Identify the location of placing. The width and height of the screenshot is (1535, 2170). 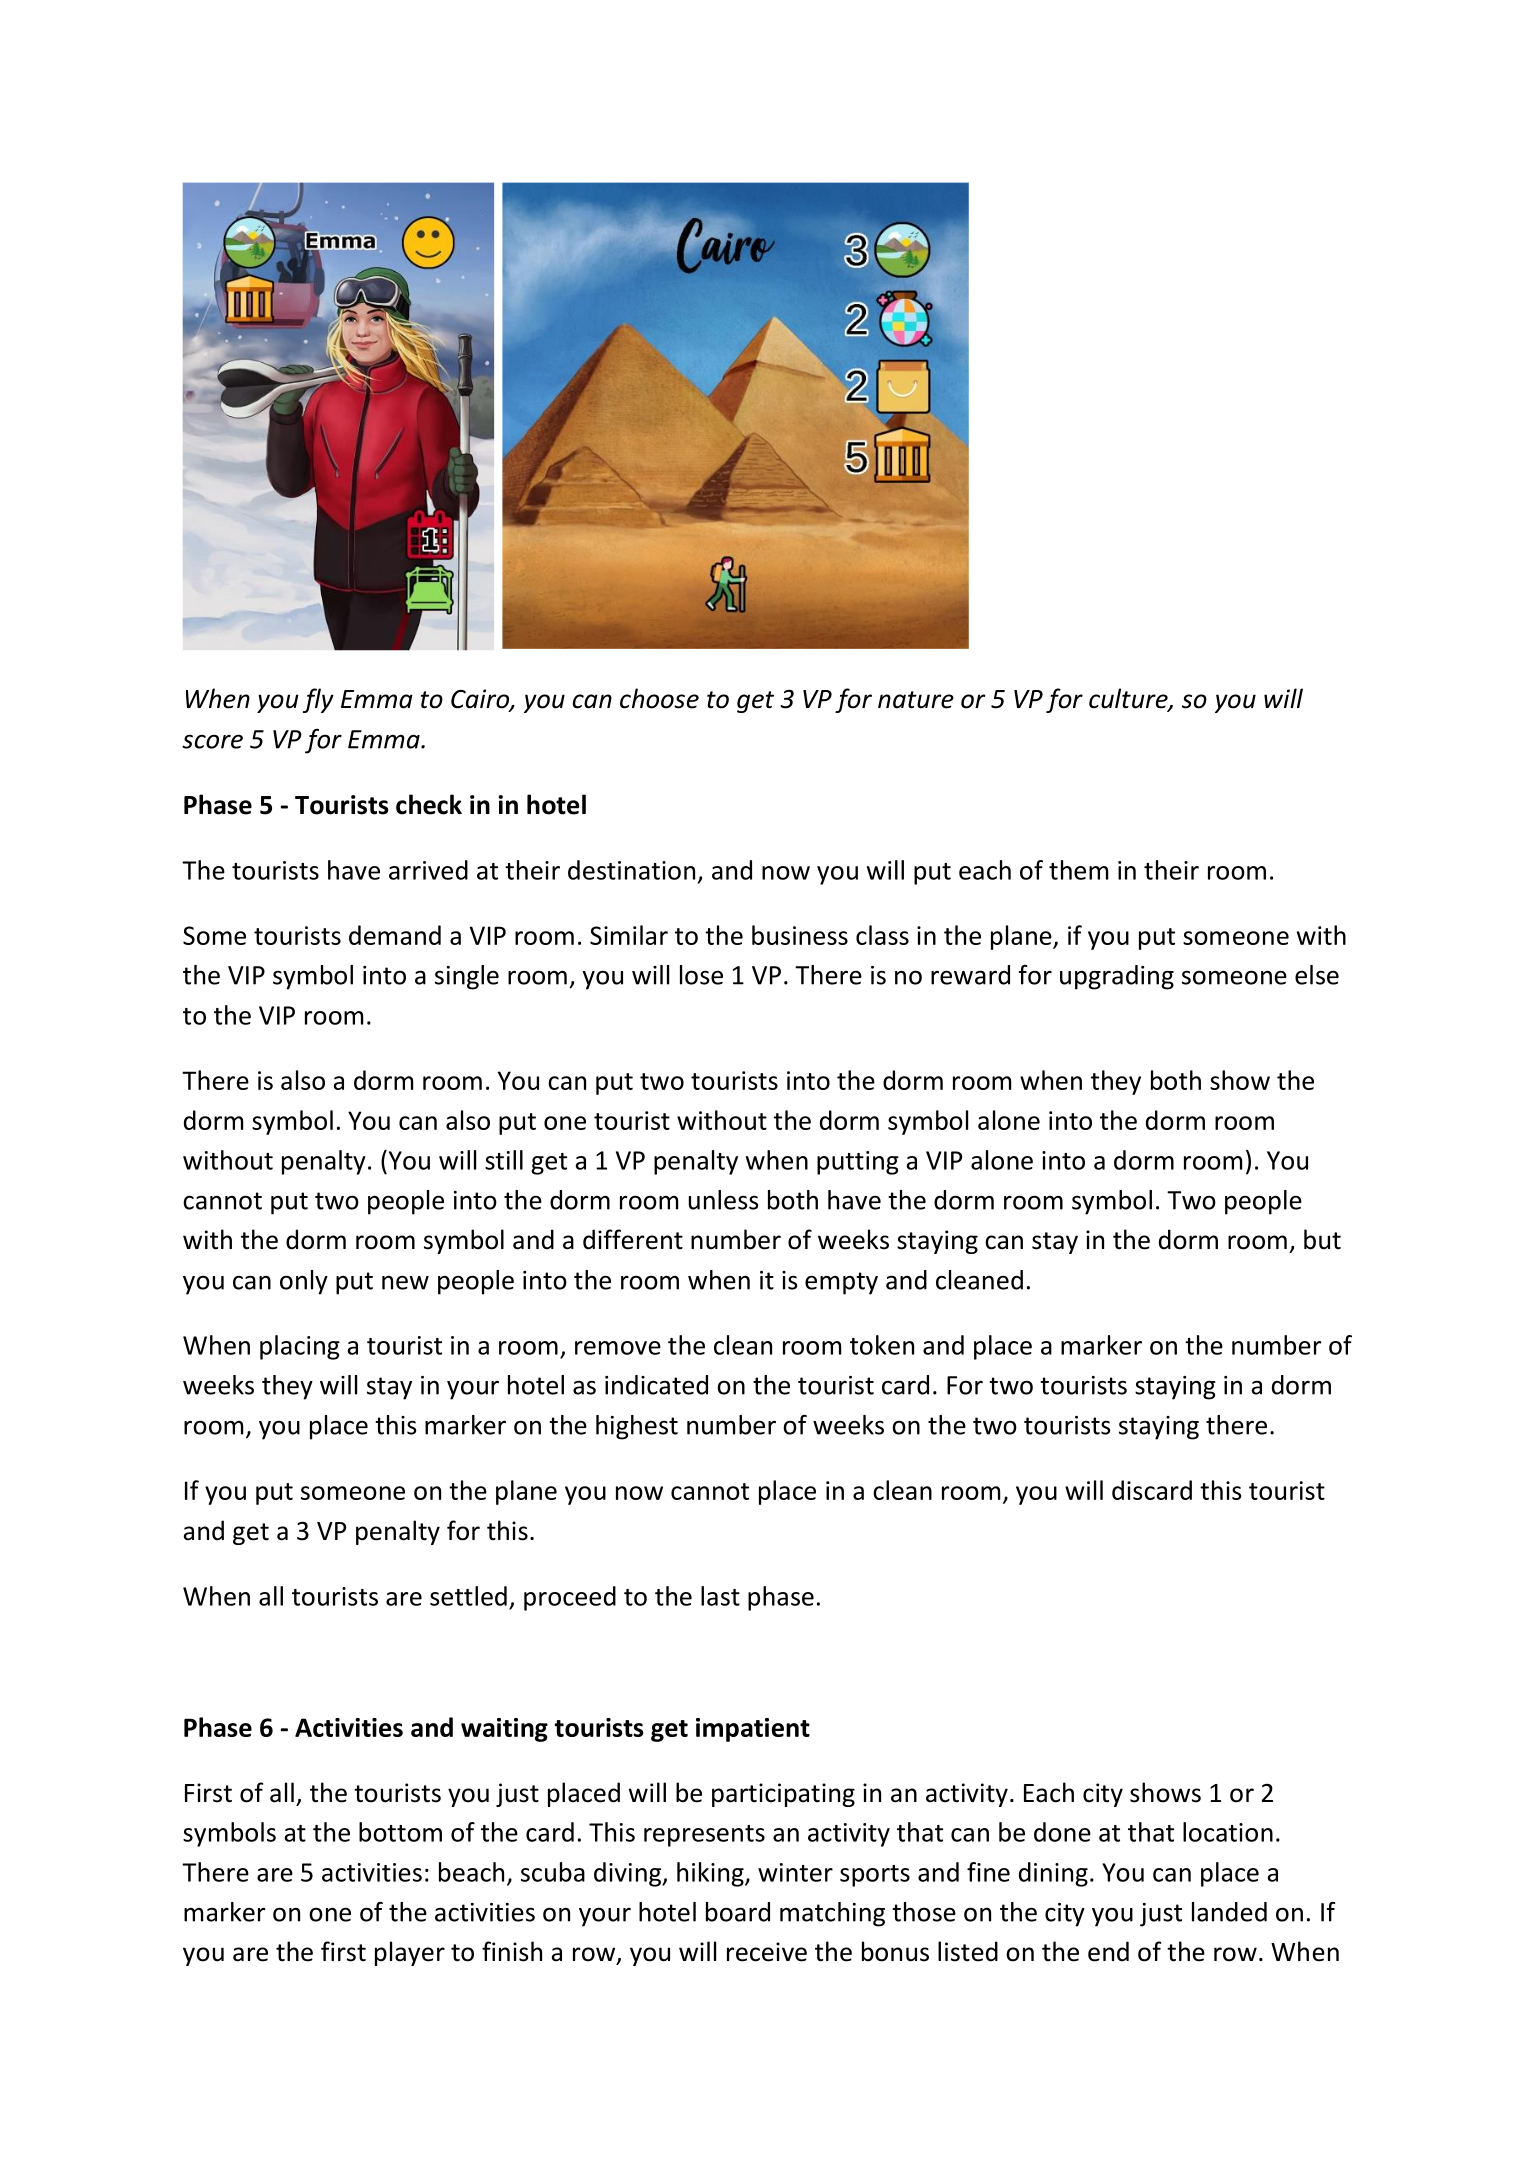
(300, 1347).
